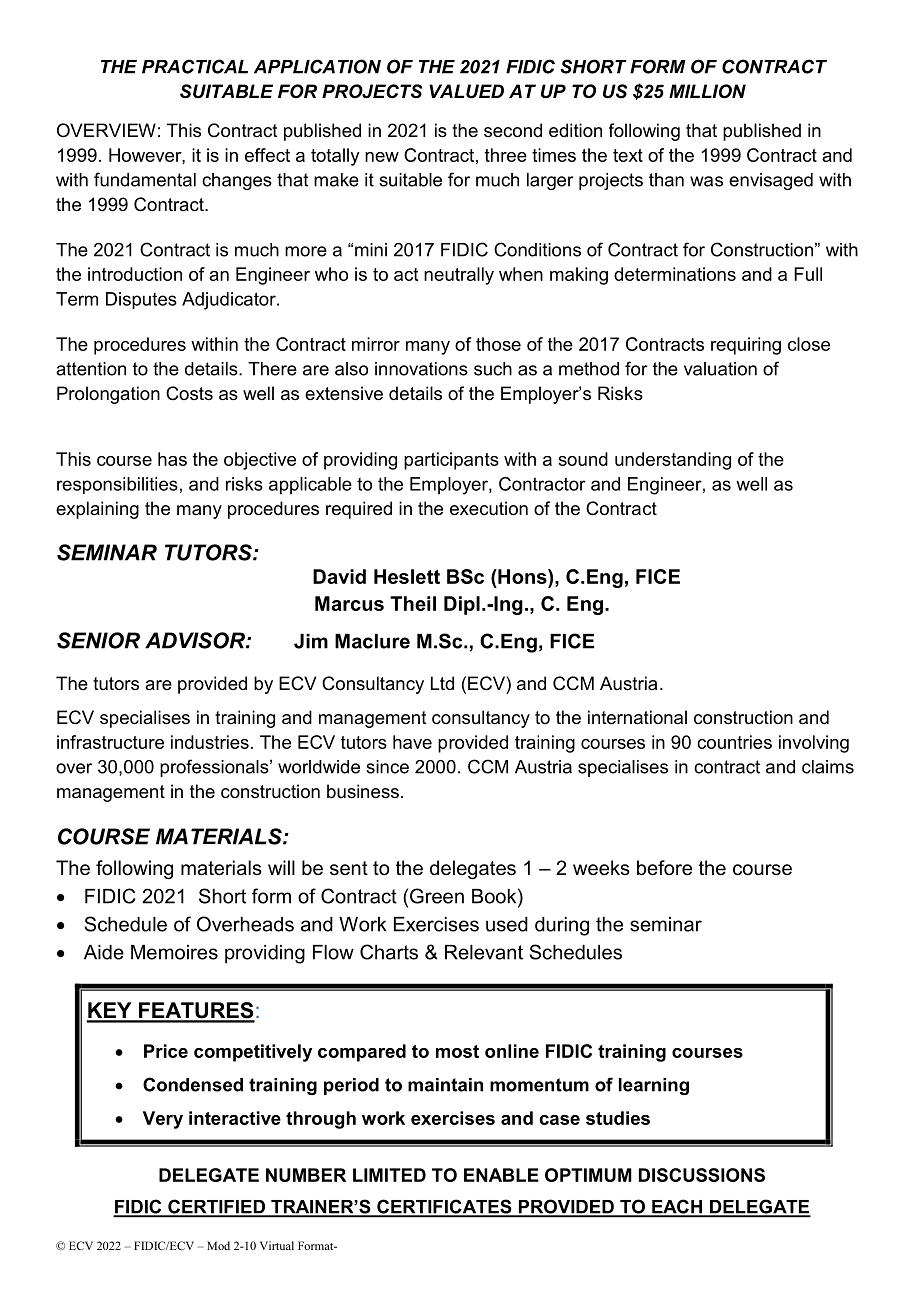 This document has width=924, height=1308. I want to click on fundamental, so click(145, 179).
